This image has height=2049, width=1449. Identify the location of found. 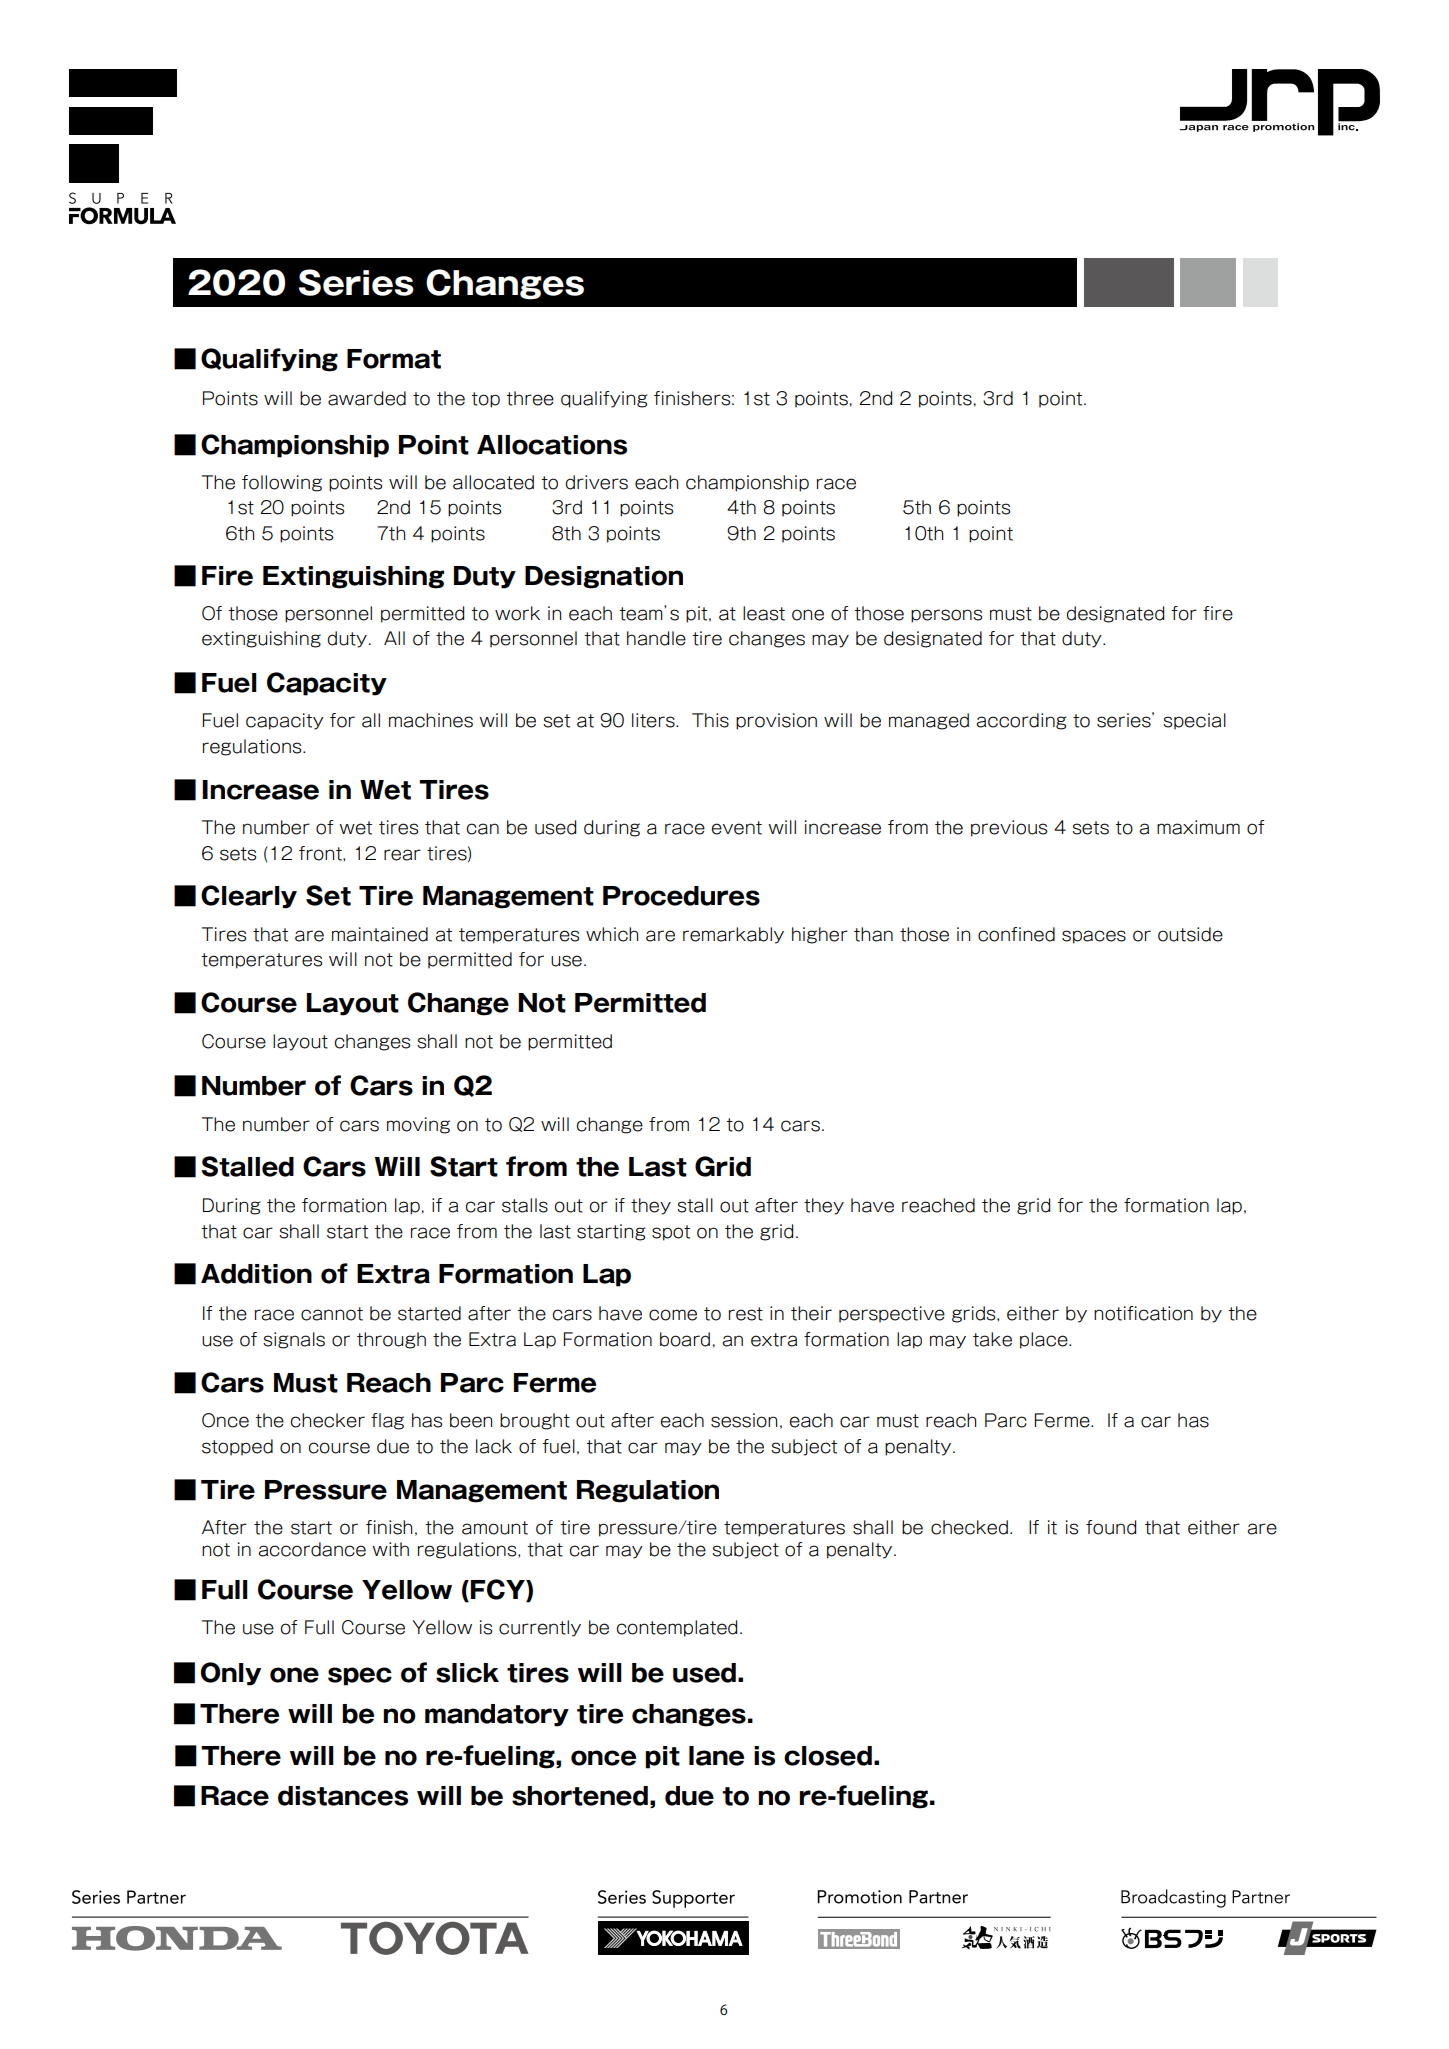
(1111, 1527).
